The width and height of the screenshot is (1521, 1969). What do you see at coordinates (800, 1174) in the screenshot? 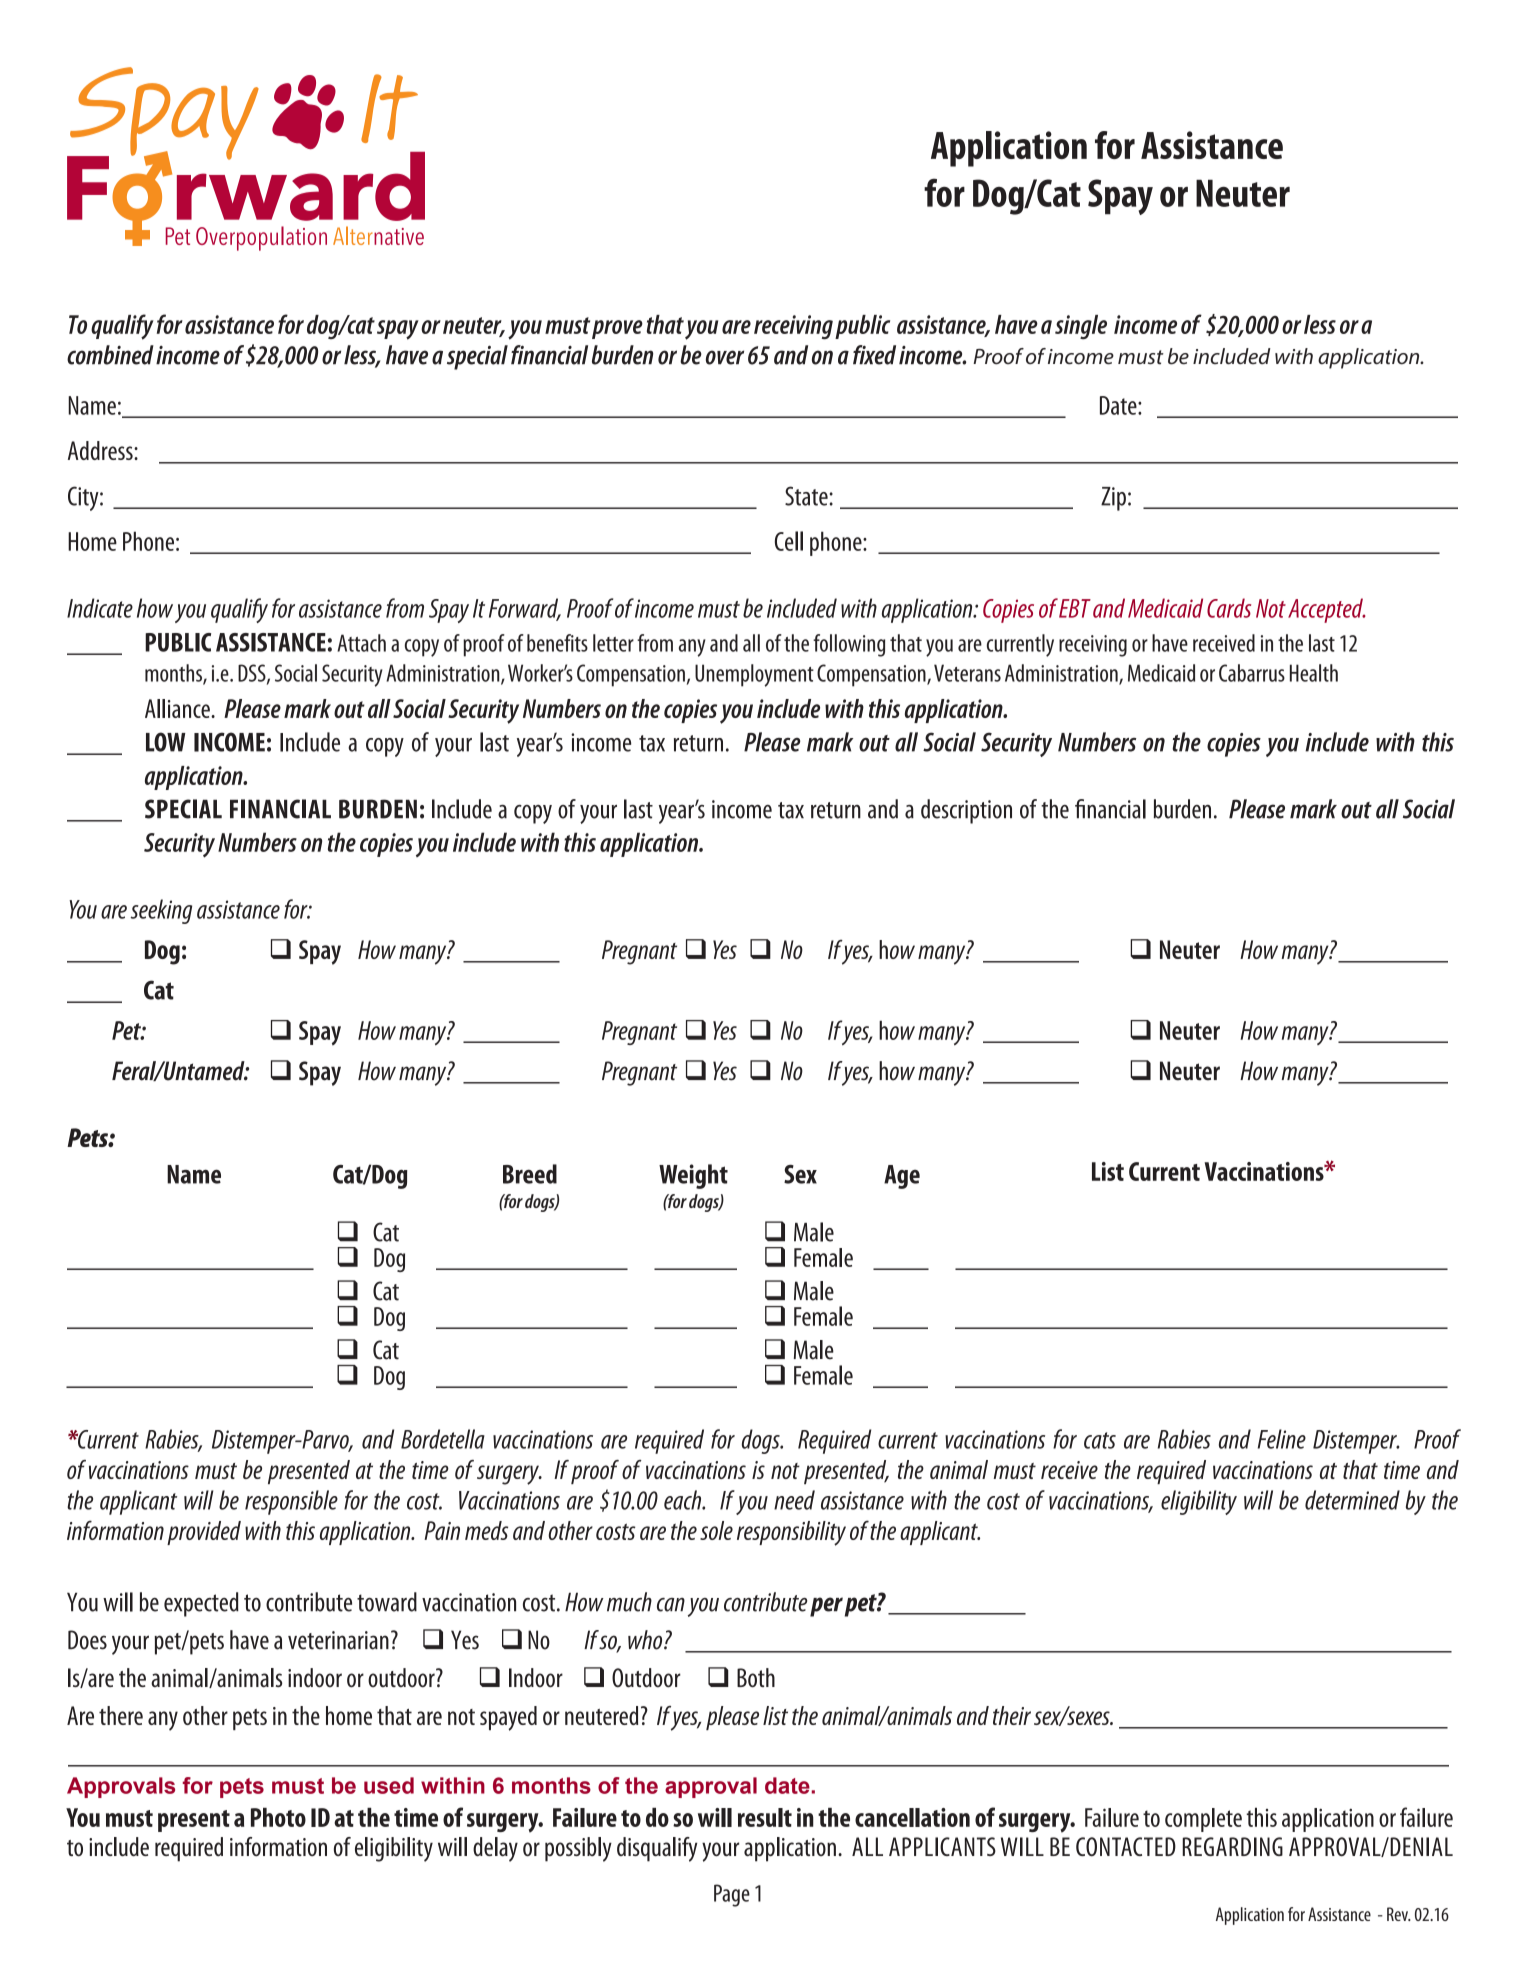
I see `Sex` at bounding box center [800, 1174].
